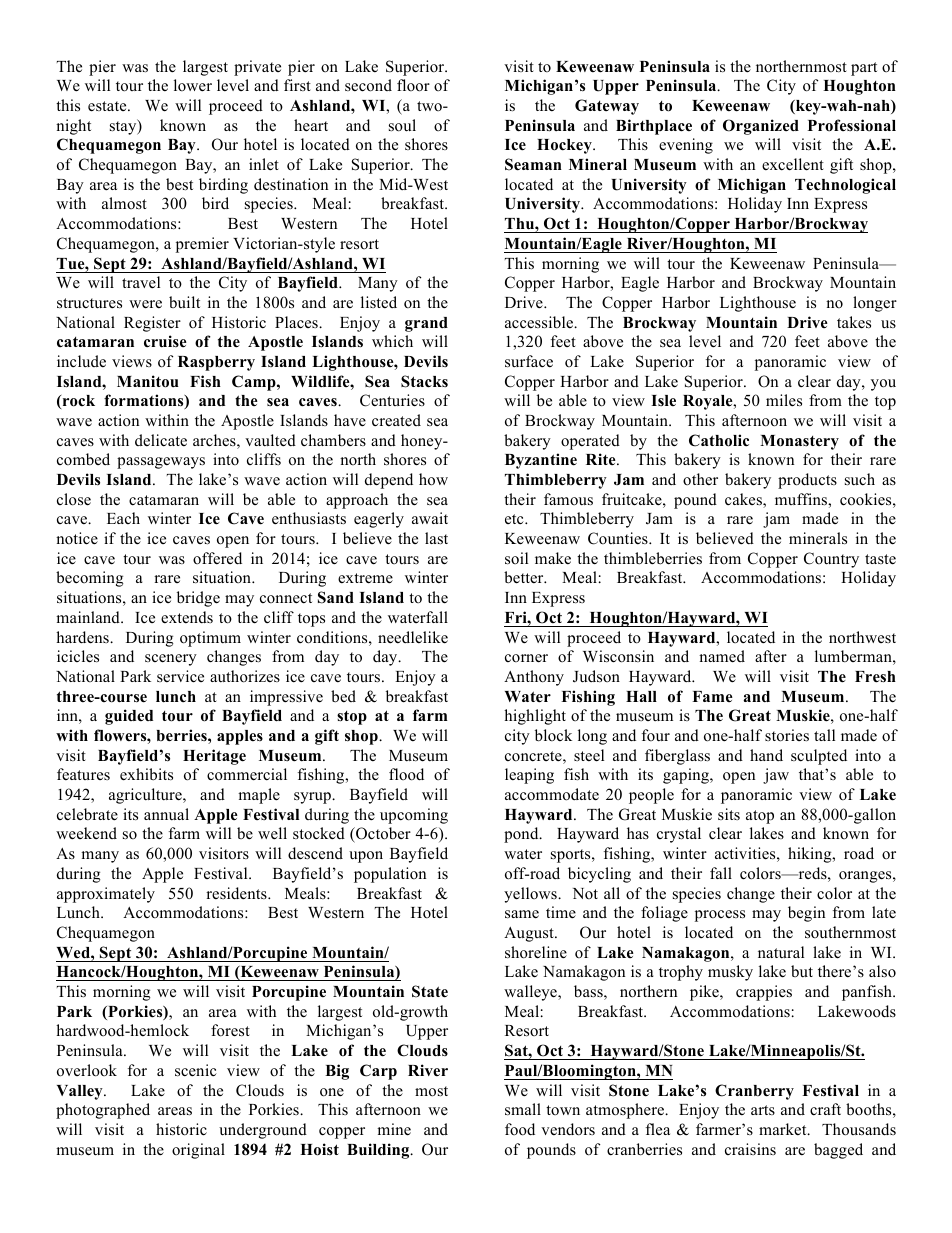  What do you see at coordinates (525, 577) in the document?
I see `better` at bounding box center [525, 577].
